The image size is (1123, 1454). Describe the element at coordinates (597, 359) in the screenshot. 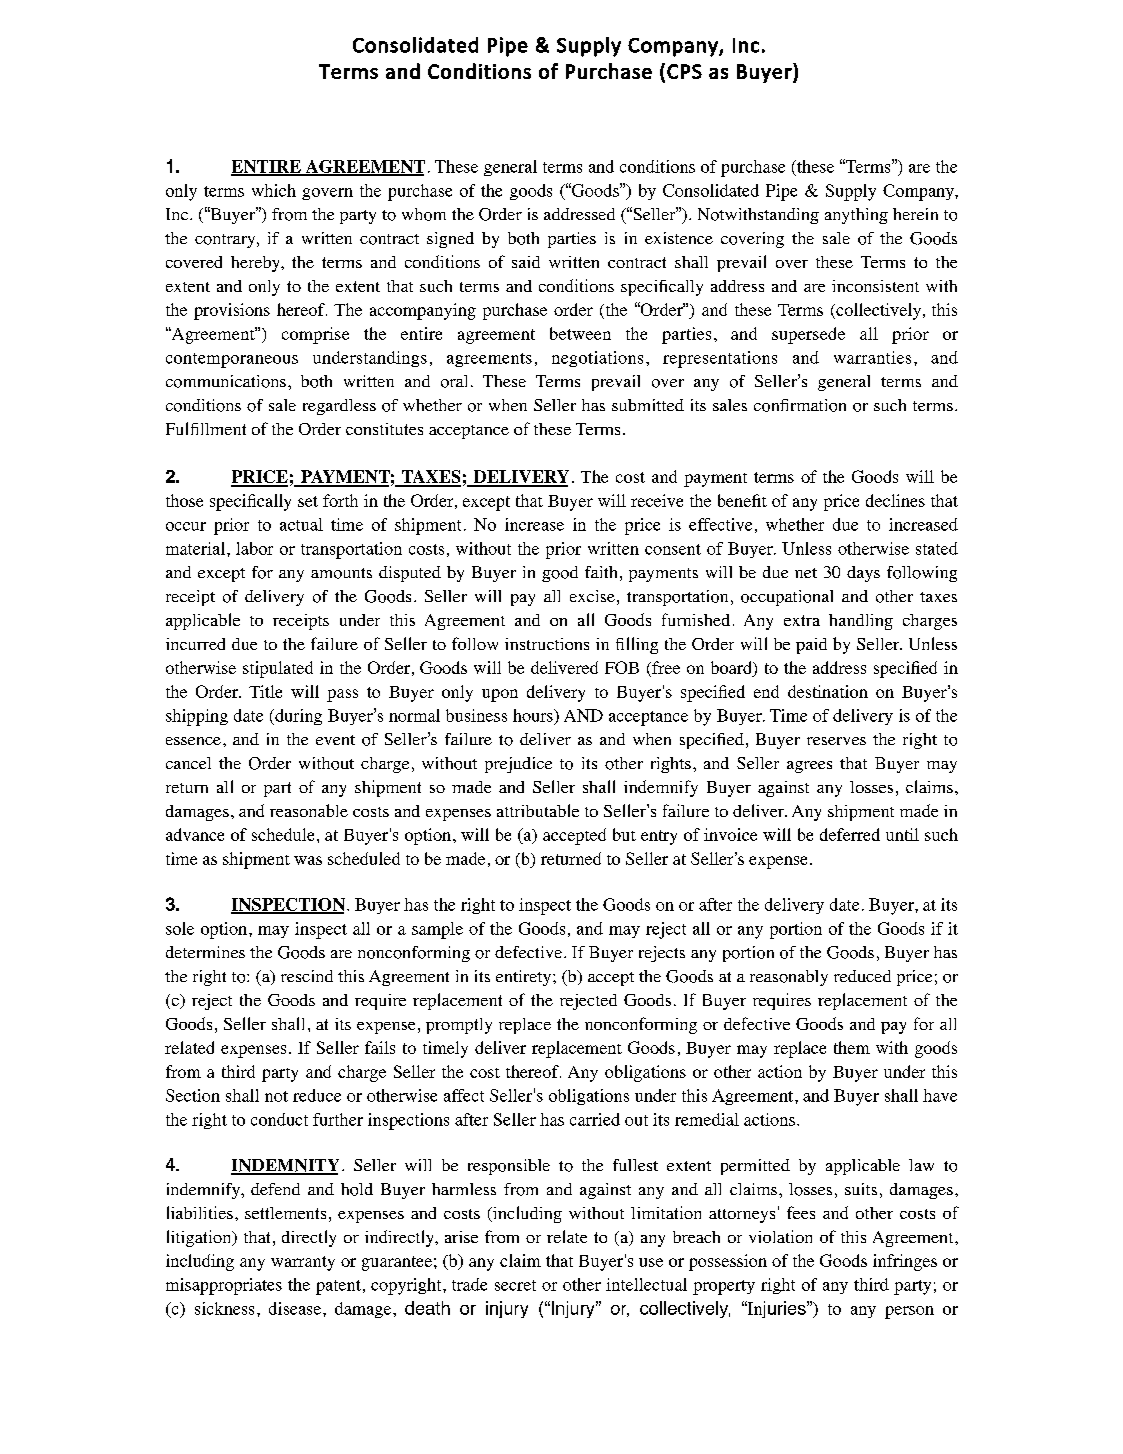

I see `negotiations` at that location.
